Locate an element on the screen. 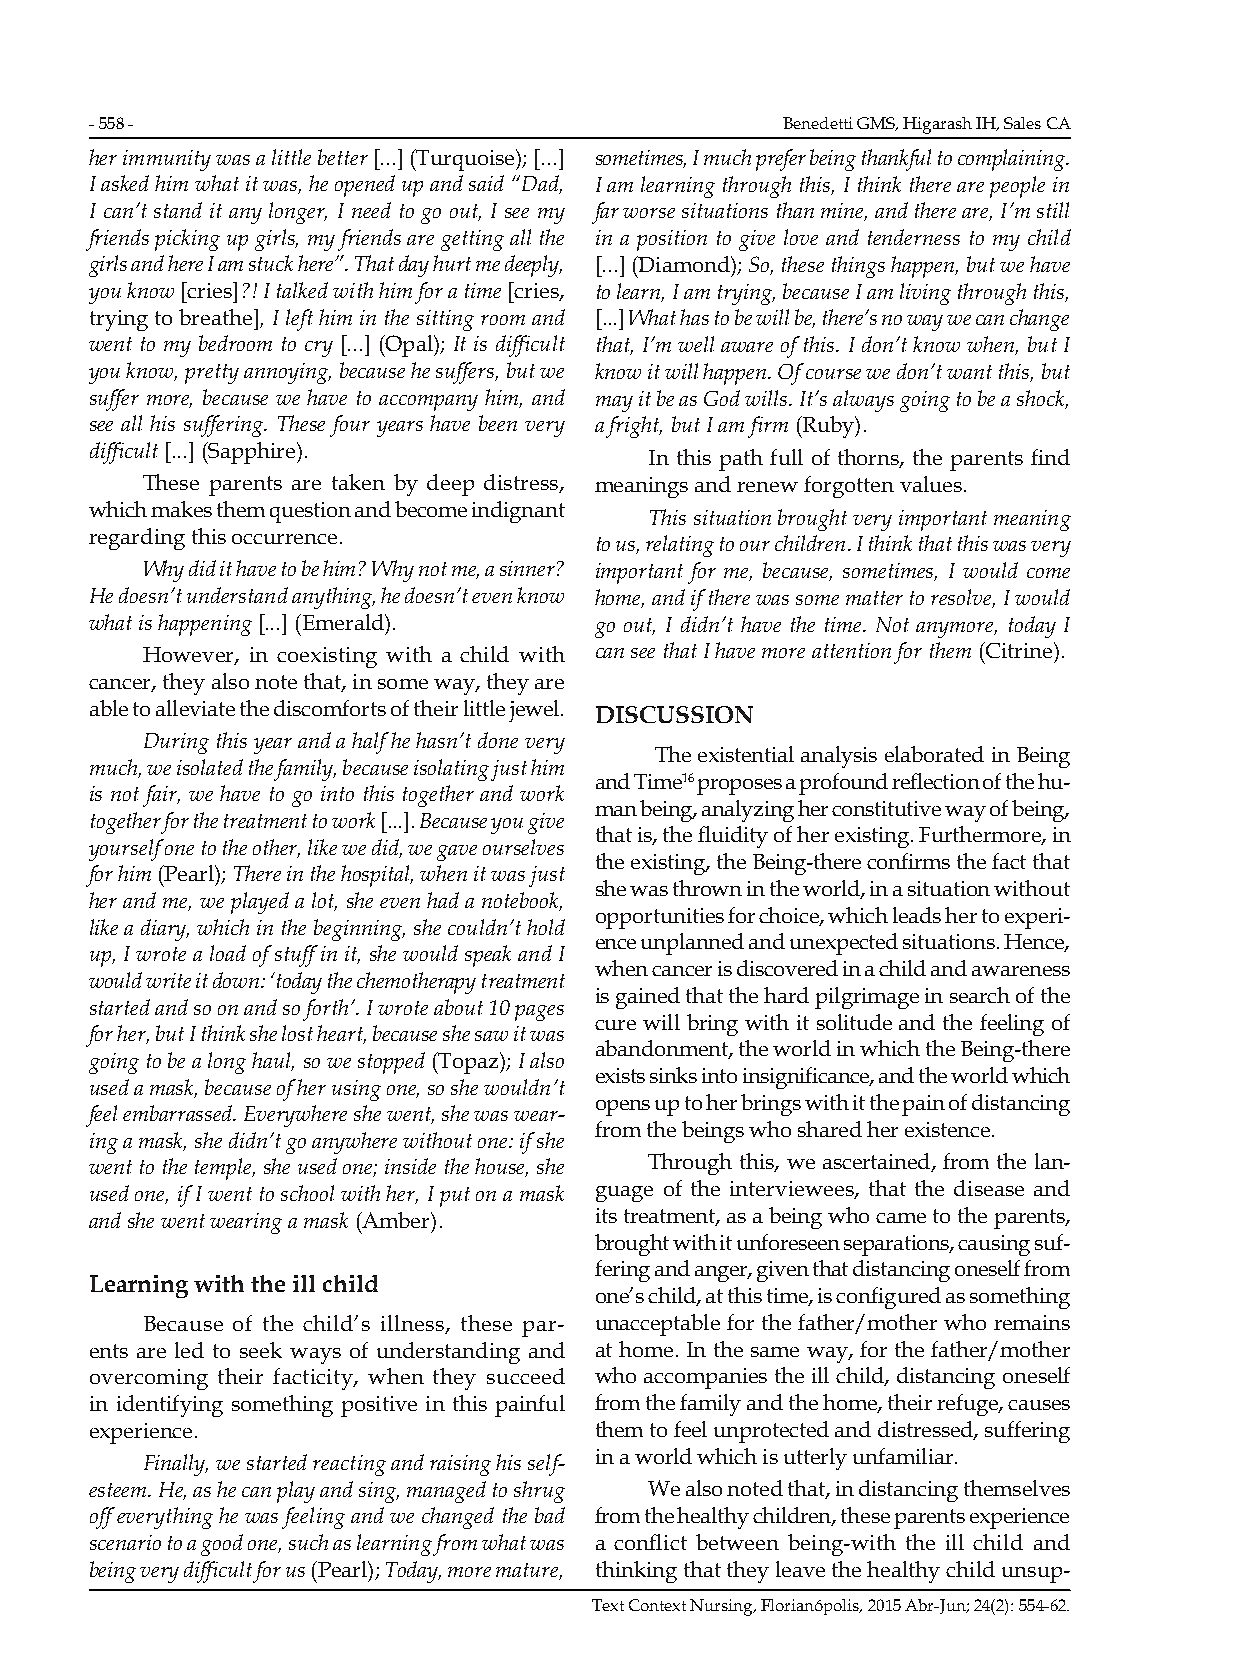 The height and width of the screenshot is (1666, 1249). Dad is located at coordinates (542, 184).
